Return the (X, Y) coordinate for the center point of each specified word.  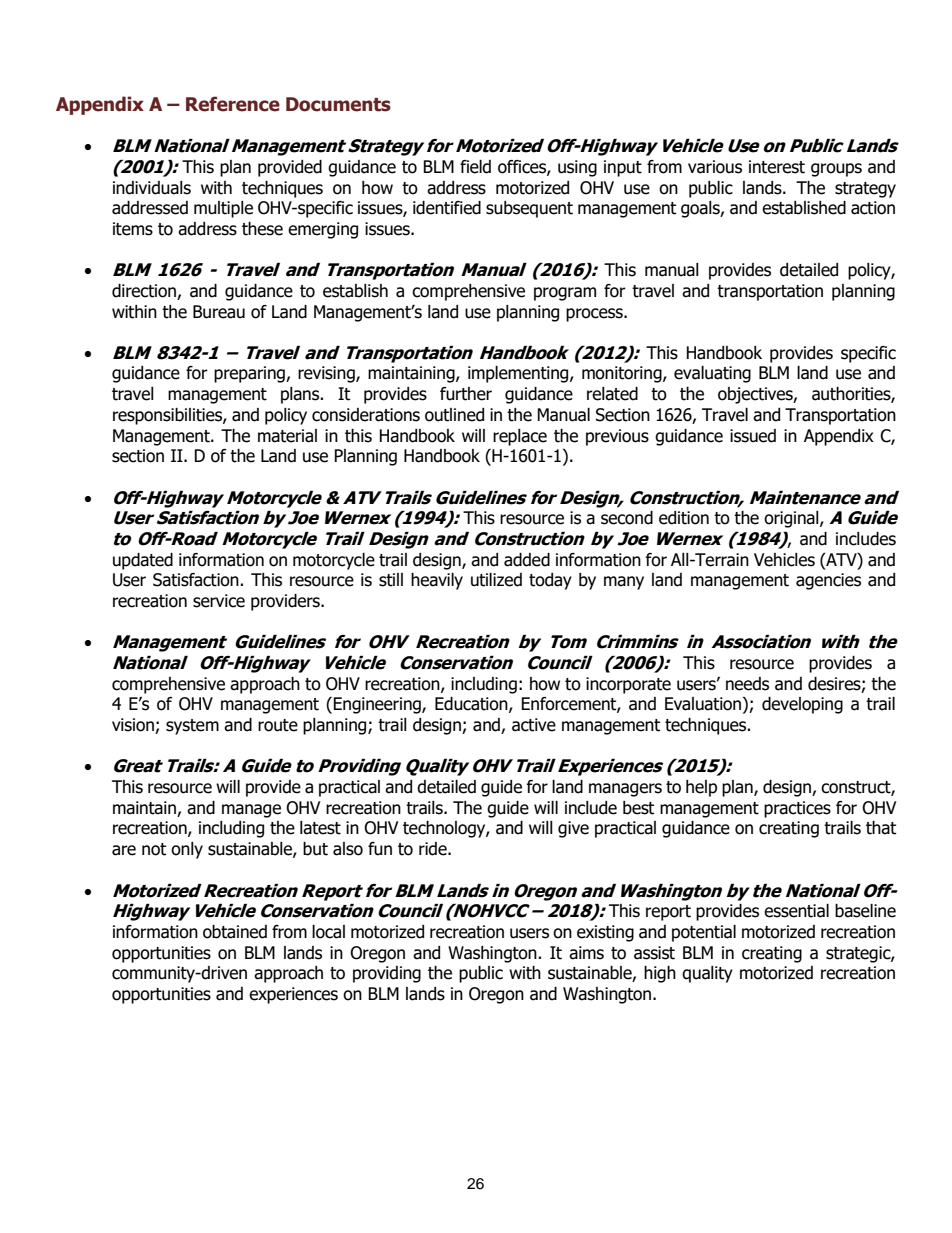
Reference (233, 104)
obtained (235, 932)
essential (796, 911)
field (475, 167)
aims (586, 953)
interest (777, 167)
